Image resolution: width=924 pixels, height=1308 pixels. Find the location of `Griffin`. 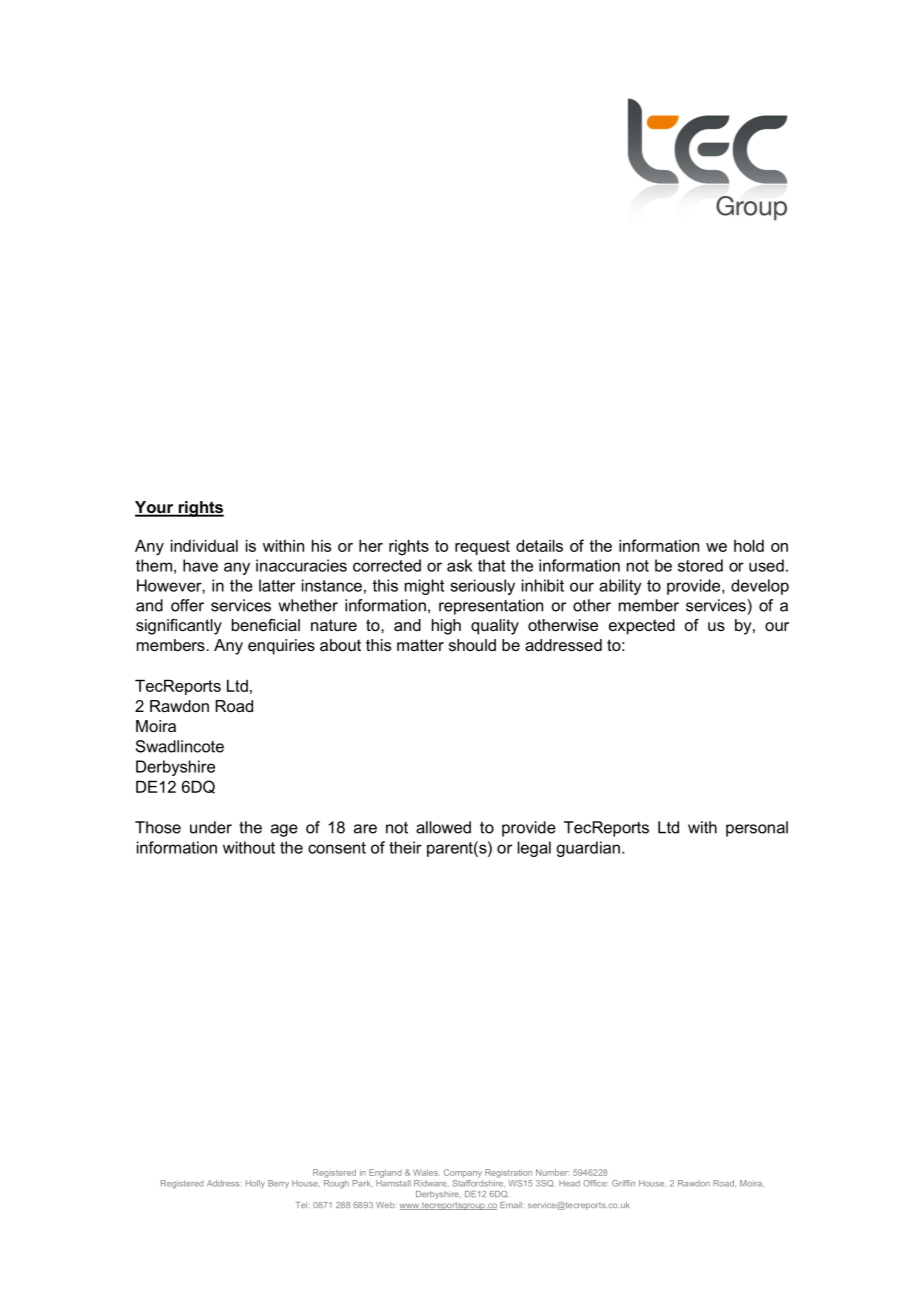

Griffin is located at coordinates (623, 1183).
